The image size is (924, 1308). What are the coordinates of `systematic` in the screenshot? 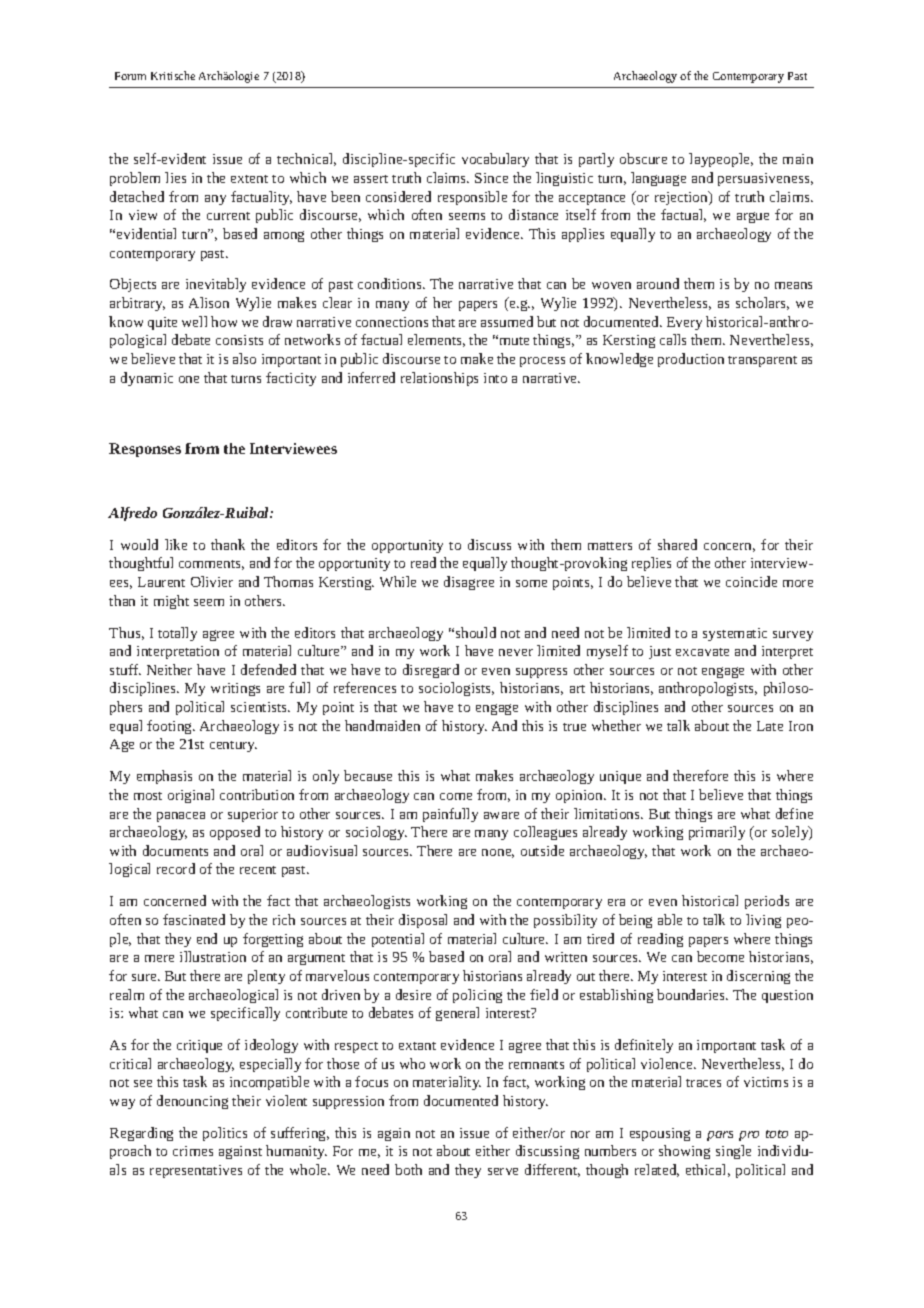 It's located at (735, 634).
